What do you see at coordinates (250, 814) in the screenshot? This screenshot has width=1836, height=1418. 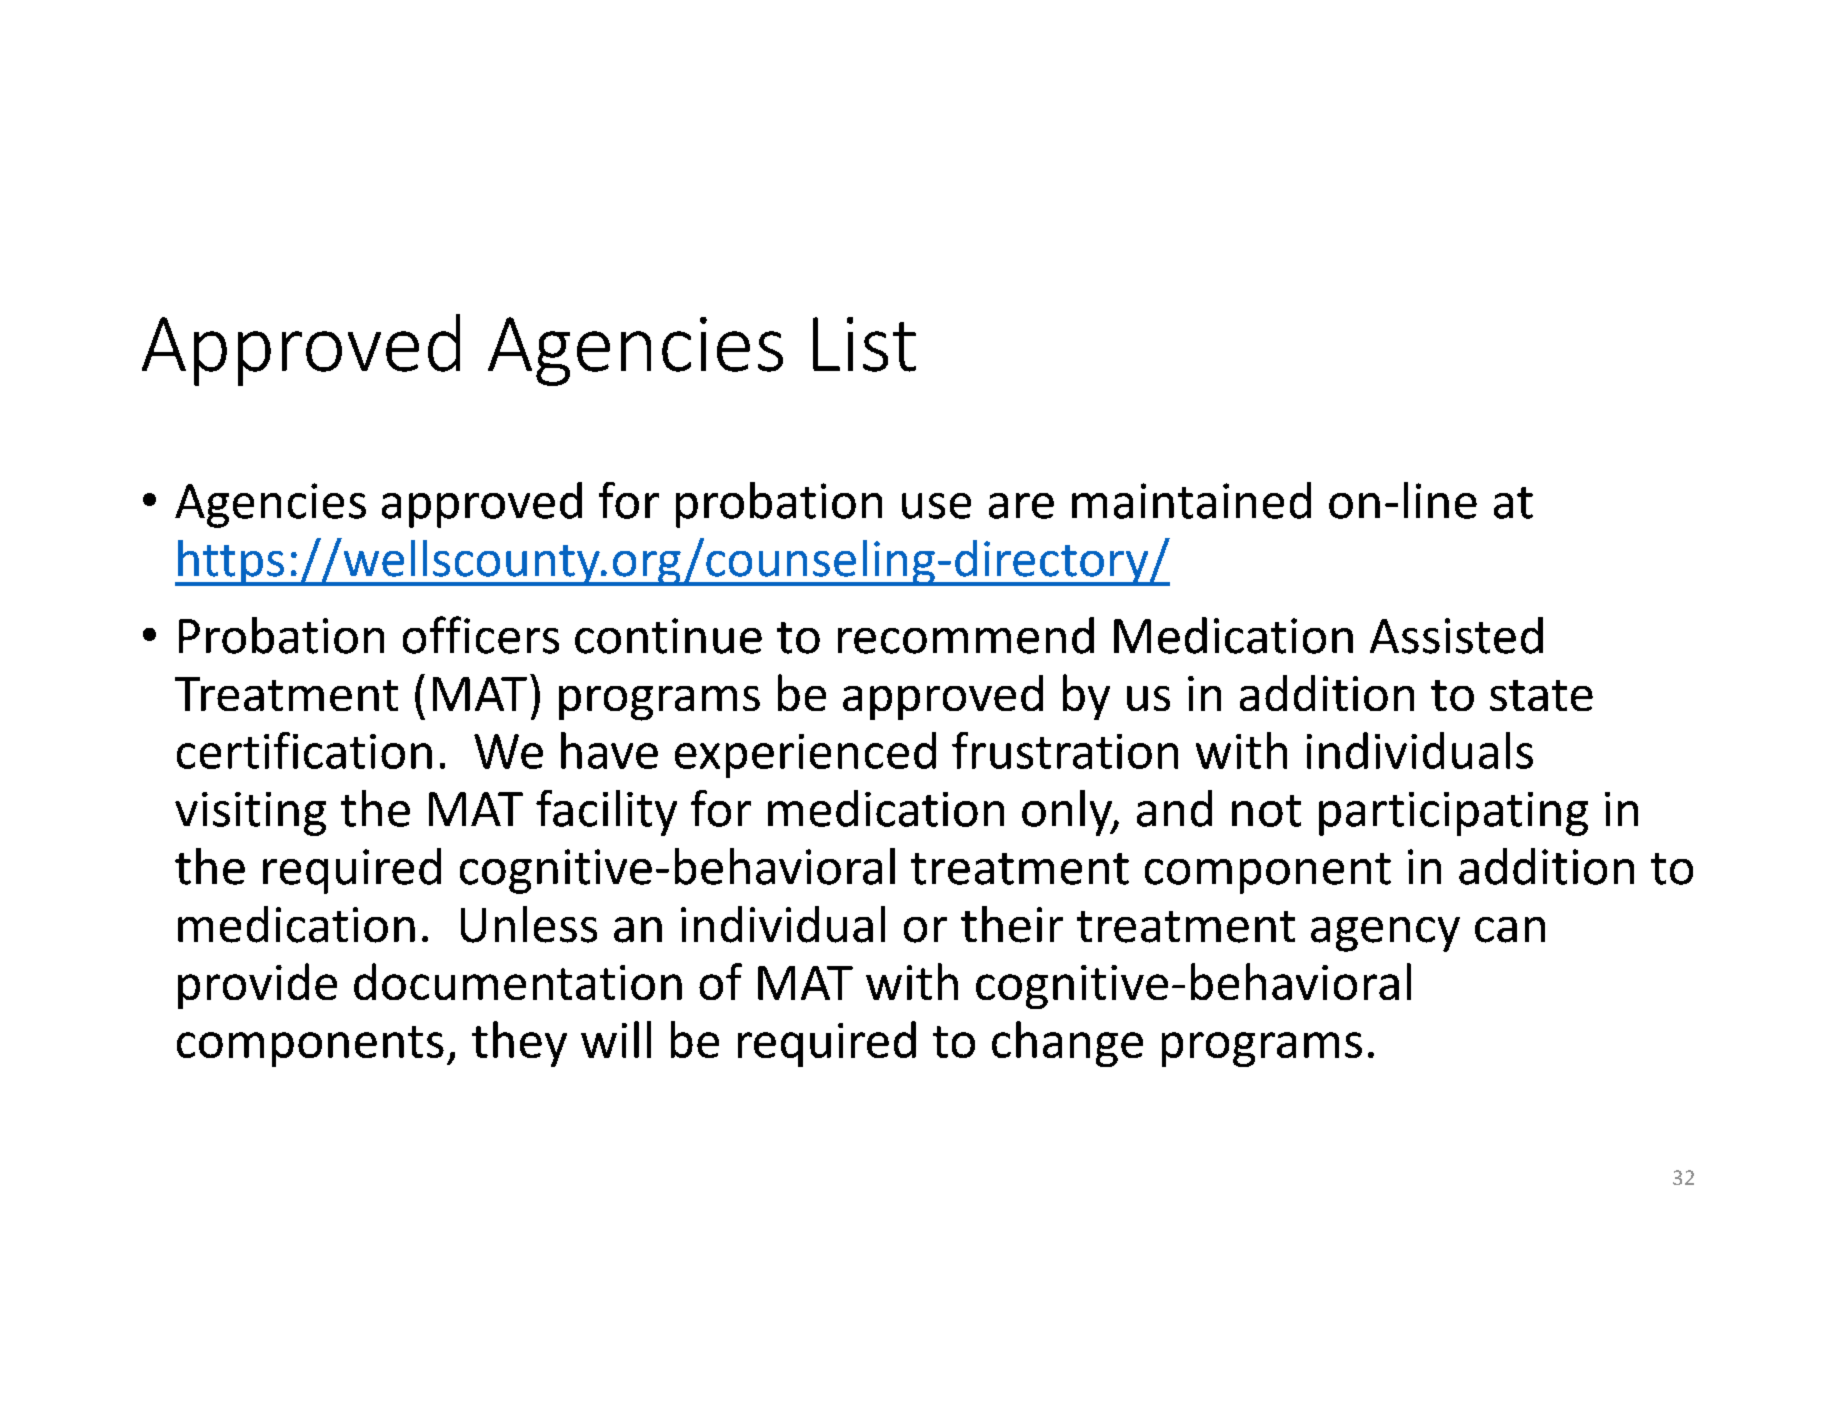 I see `visiting` at bounding box center [250, 814].
